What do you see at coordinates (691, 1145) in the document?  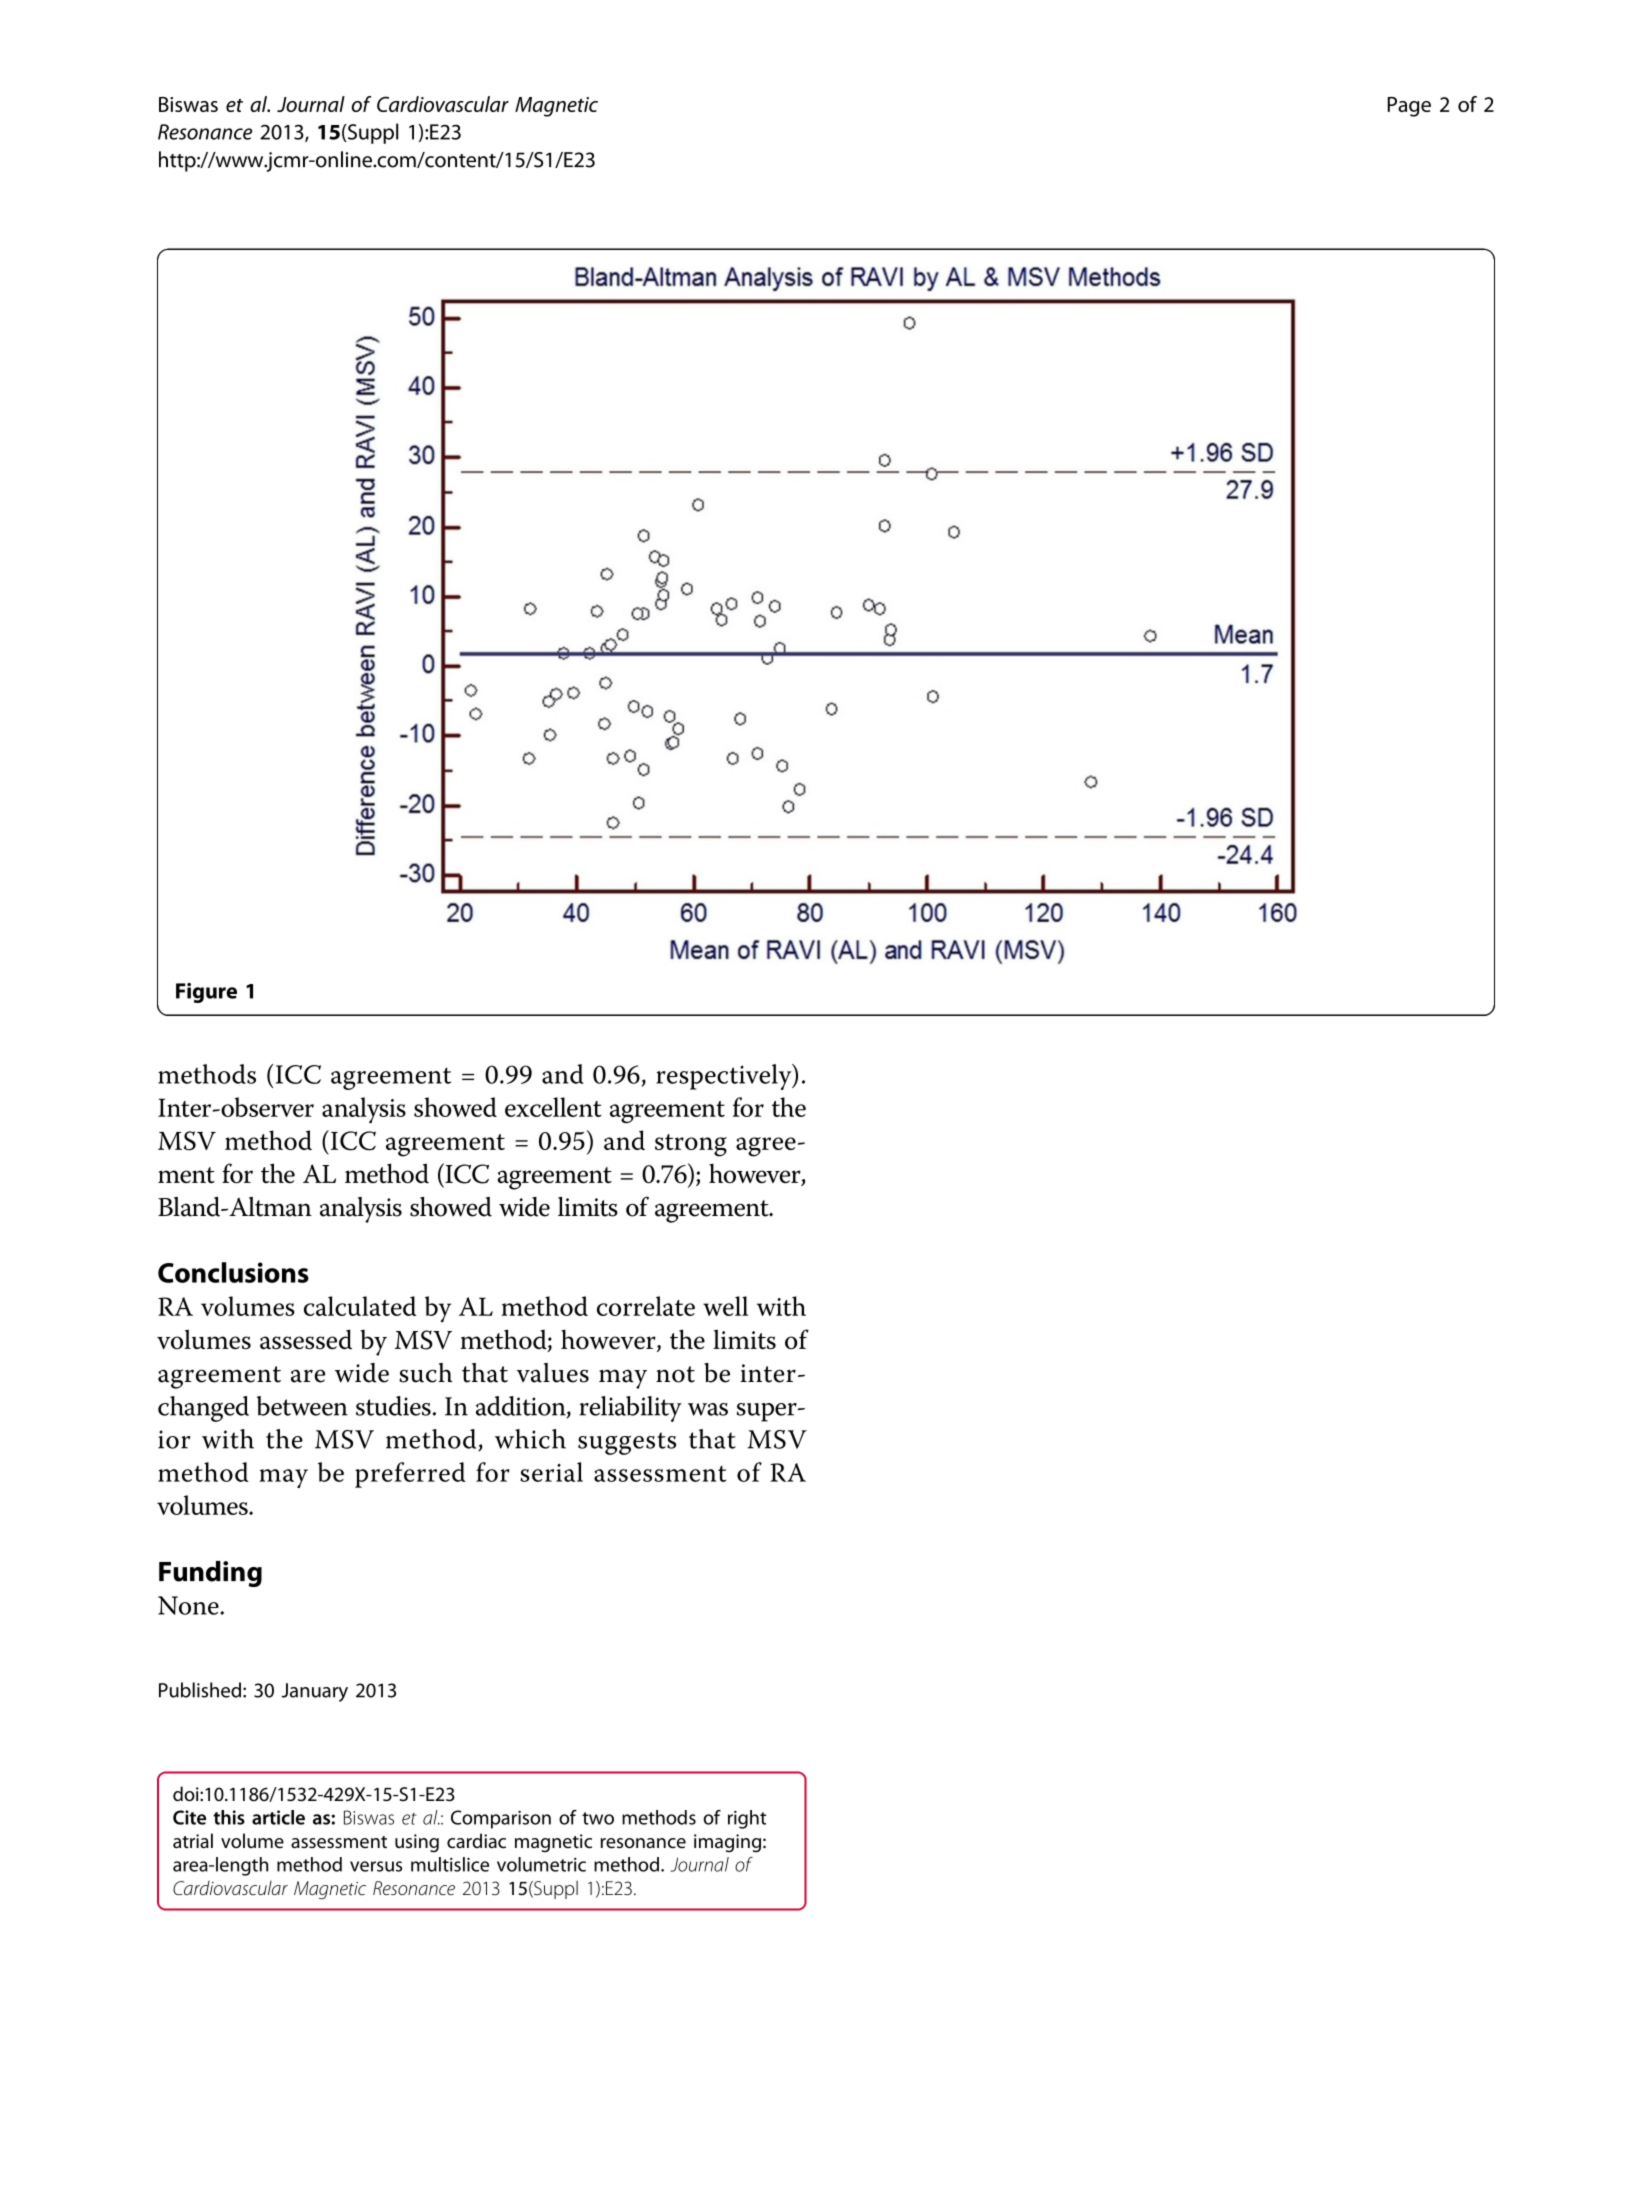 I see `strong` at bounding box center [691, 1145].
